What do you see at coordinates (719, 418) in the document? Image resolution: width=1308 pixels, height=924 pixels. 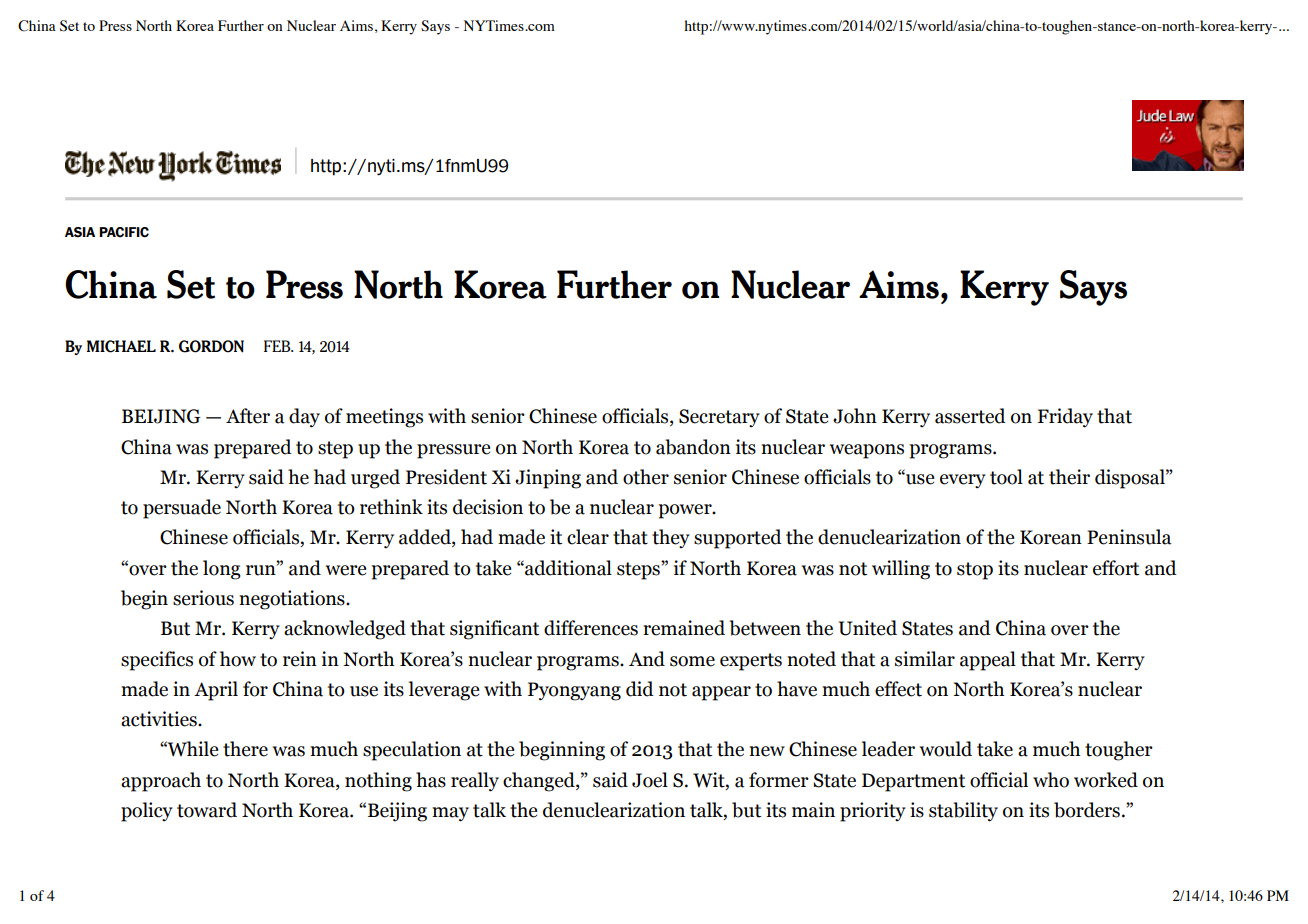 I see `Secretary` at bounding box center [719, 418].
